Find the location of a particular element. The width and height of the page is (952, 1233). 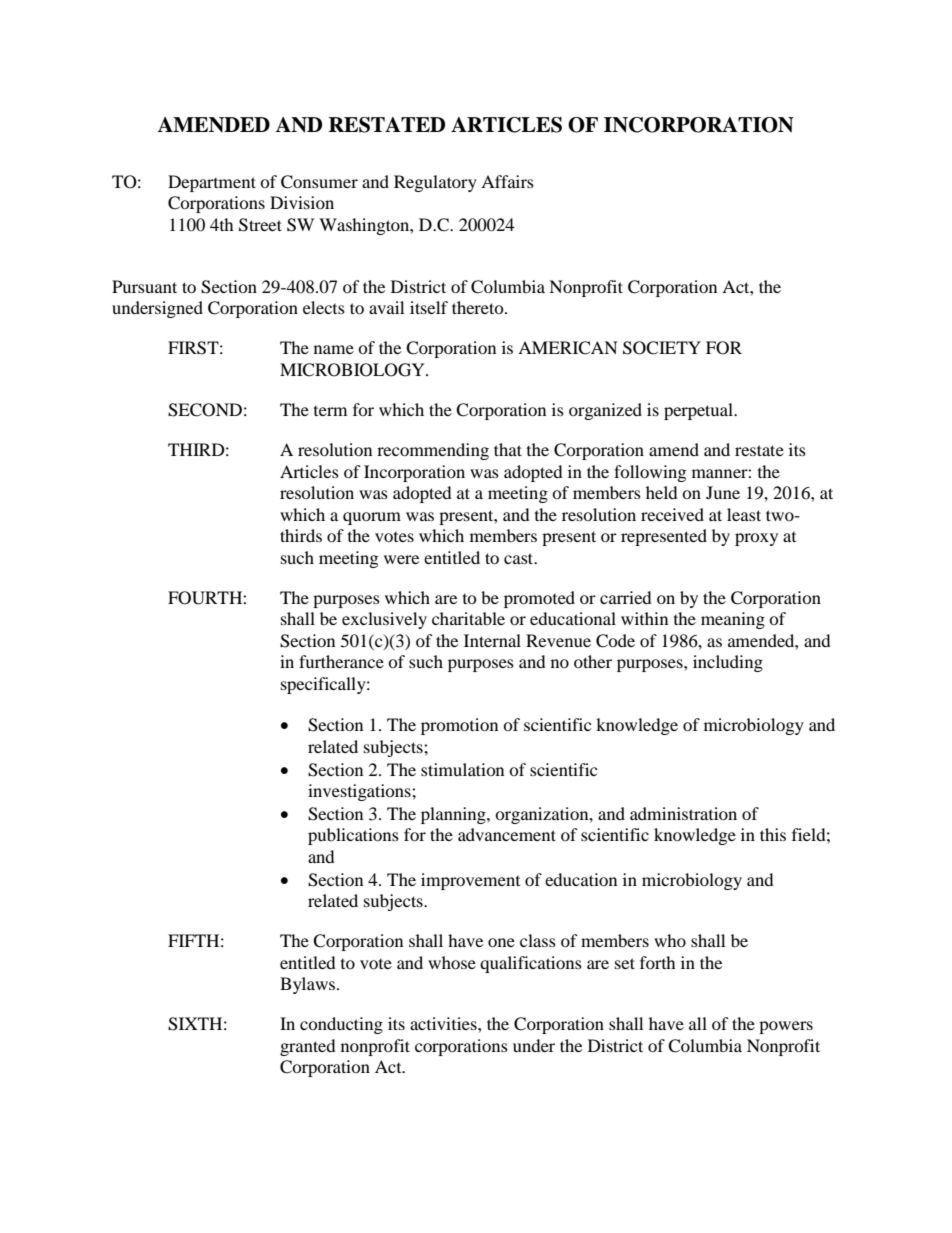

charitable is located at coordinates (468, 618).
